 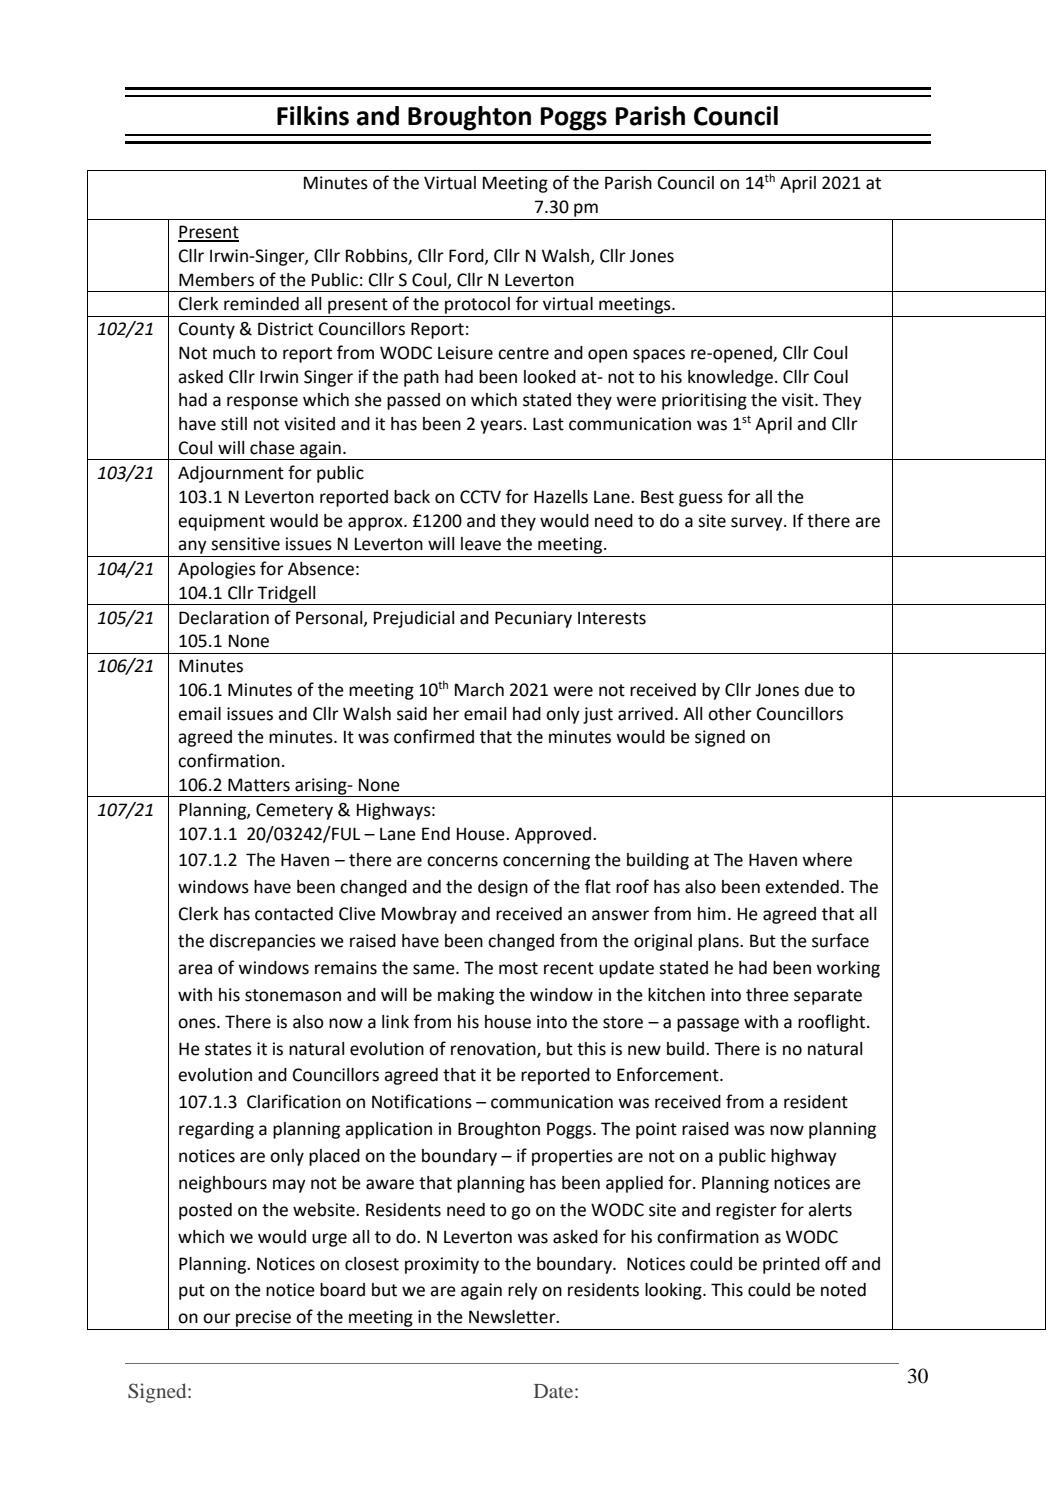 What do you see at coordinates (767, 995) in the page?
I see `three` at bounding box center [767, 995].
